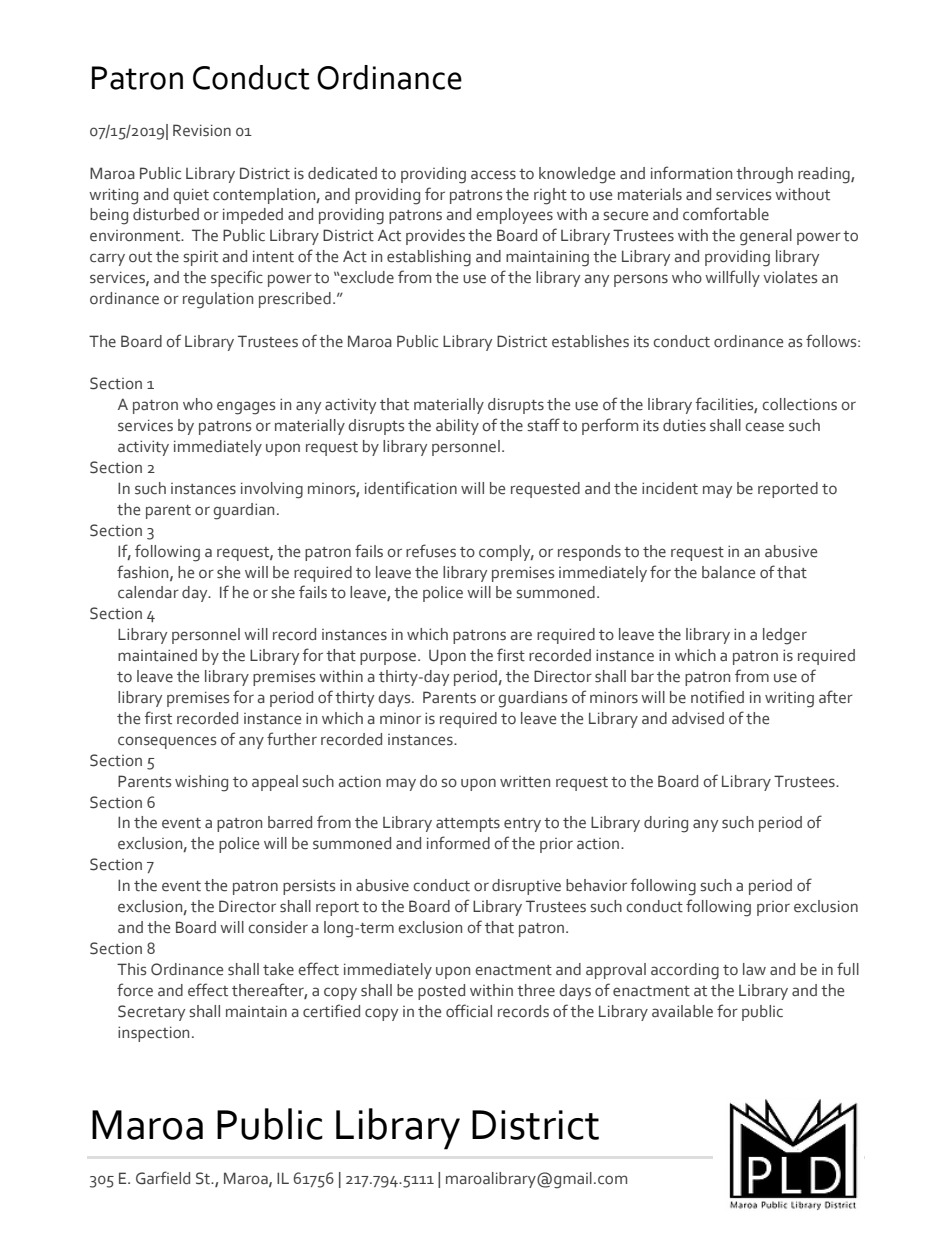 The height and width of the screenshot is (1233, 952). What do you see at coordinates (202, 130) in the screenshot?
I see `Revision` at bounding box center [202, 130].
